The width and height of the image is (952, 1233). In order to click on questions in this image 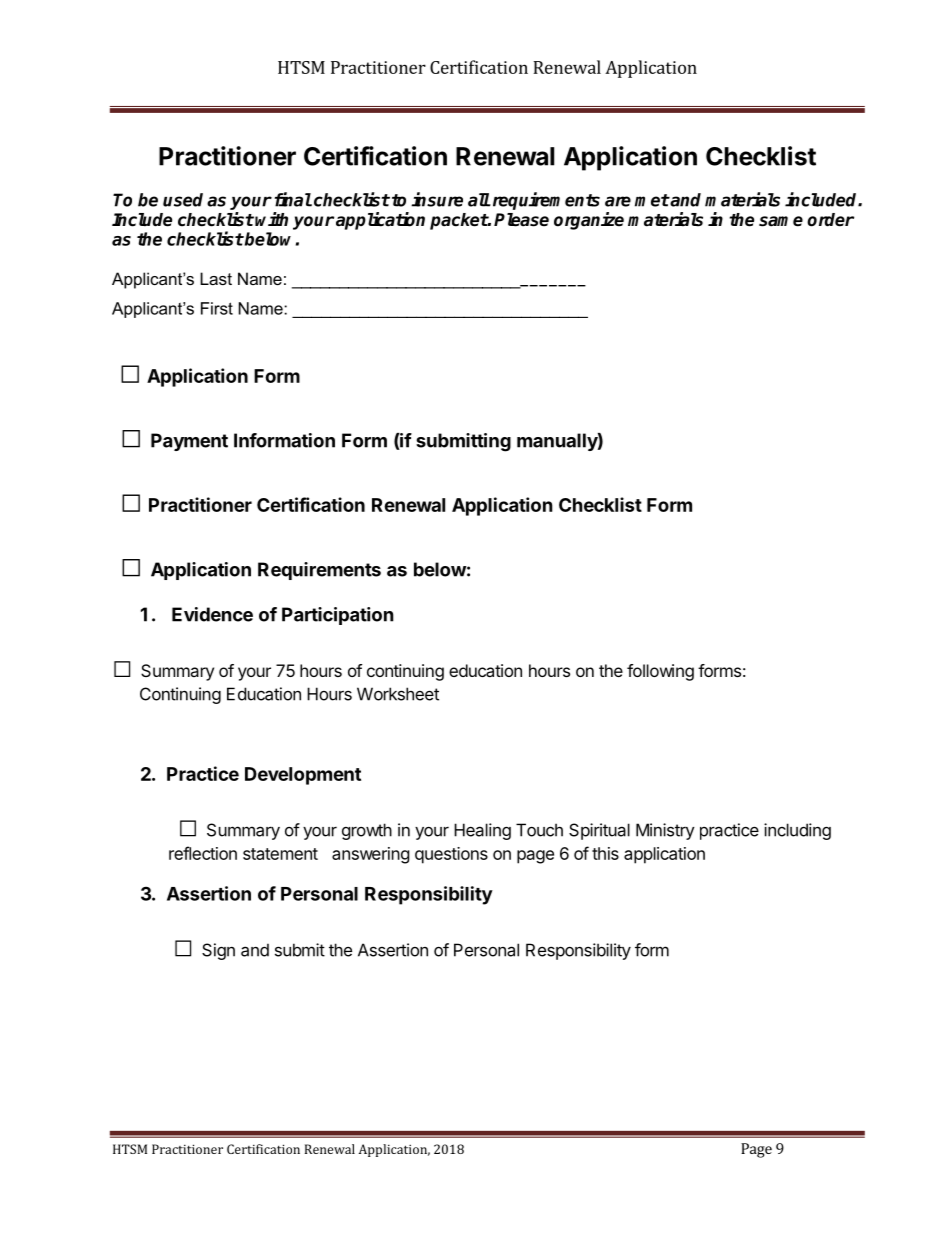, I will do `click(451, 855)`.
